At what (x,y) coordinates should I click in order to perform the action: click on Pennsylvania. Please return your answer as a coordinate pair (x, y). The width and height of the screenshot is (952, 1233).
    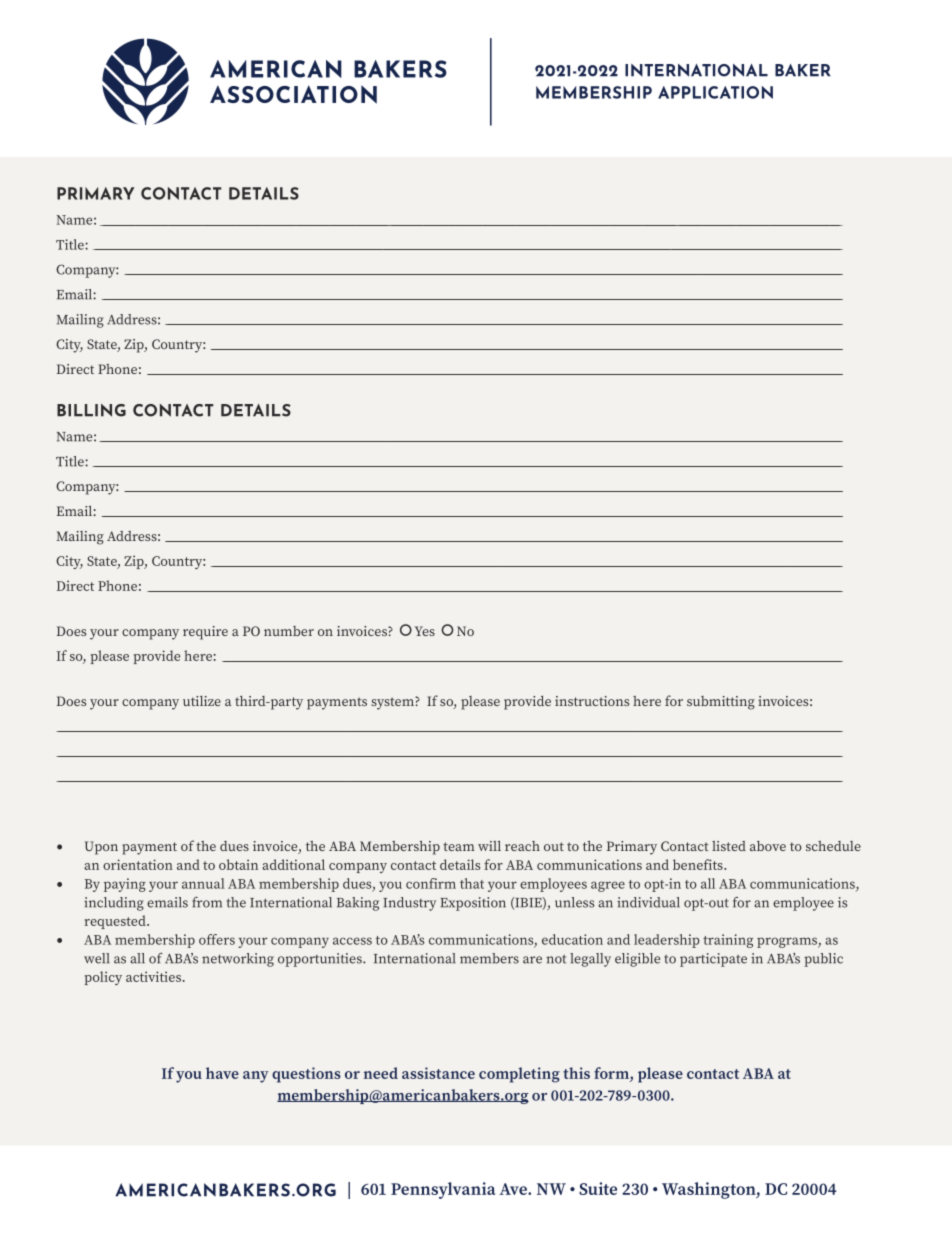
    Looking at the image, I should click on (443, 1190).
